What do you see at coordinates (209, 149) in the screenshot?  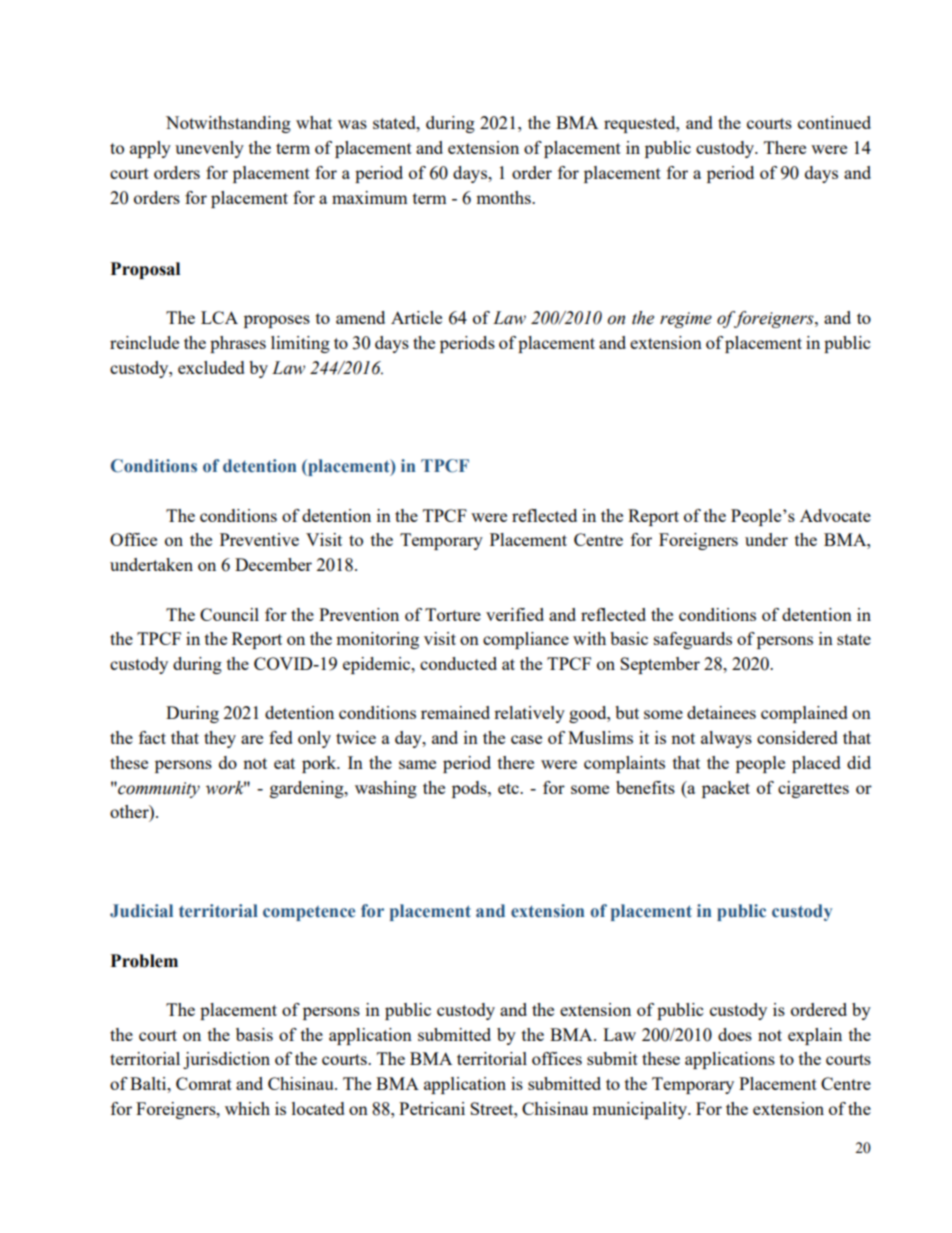 I see `unevenly` at bounding box center [209, 149].
